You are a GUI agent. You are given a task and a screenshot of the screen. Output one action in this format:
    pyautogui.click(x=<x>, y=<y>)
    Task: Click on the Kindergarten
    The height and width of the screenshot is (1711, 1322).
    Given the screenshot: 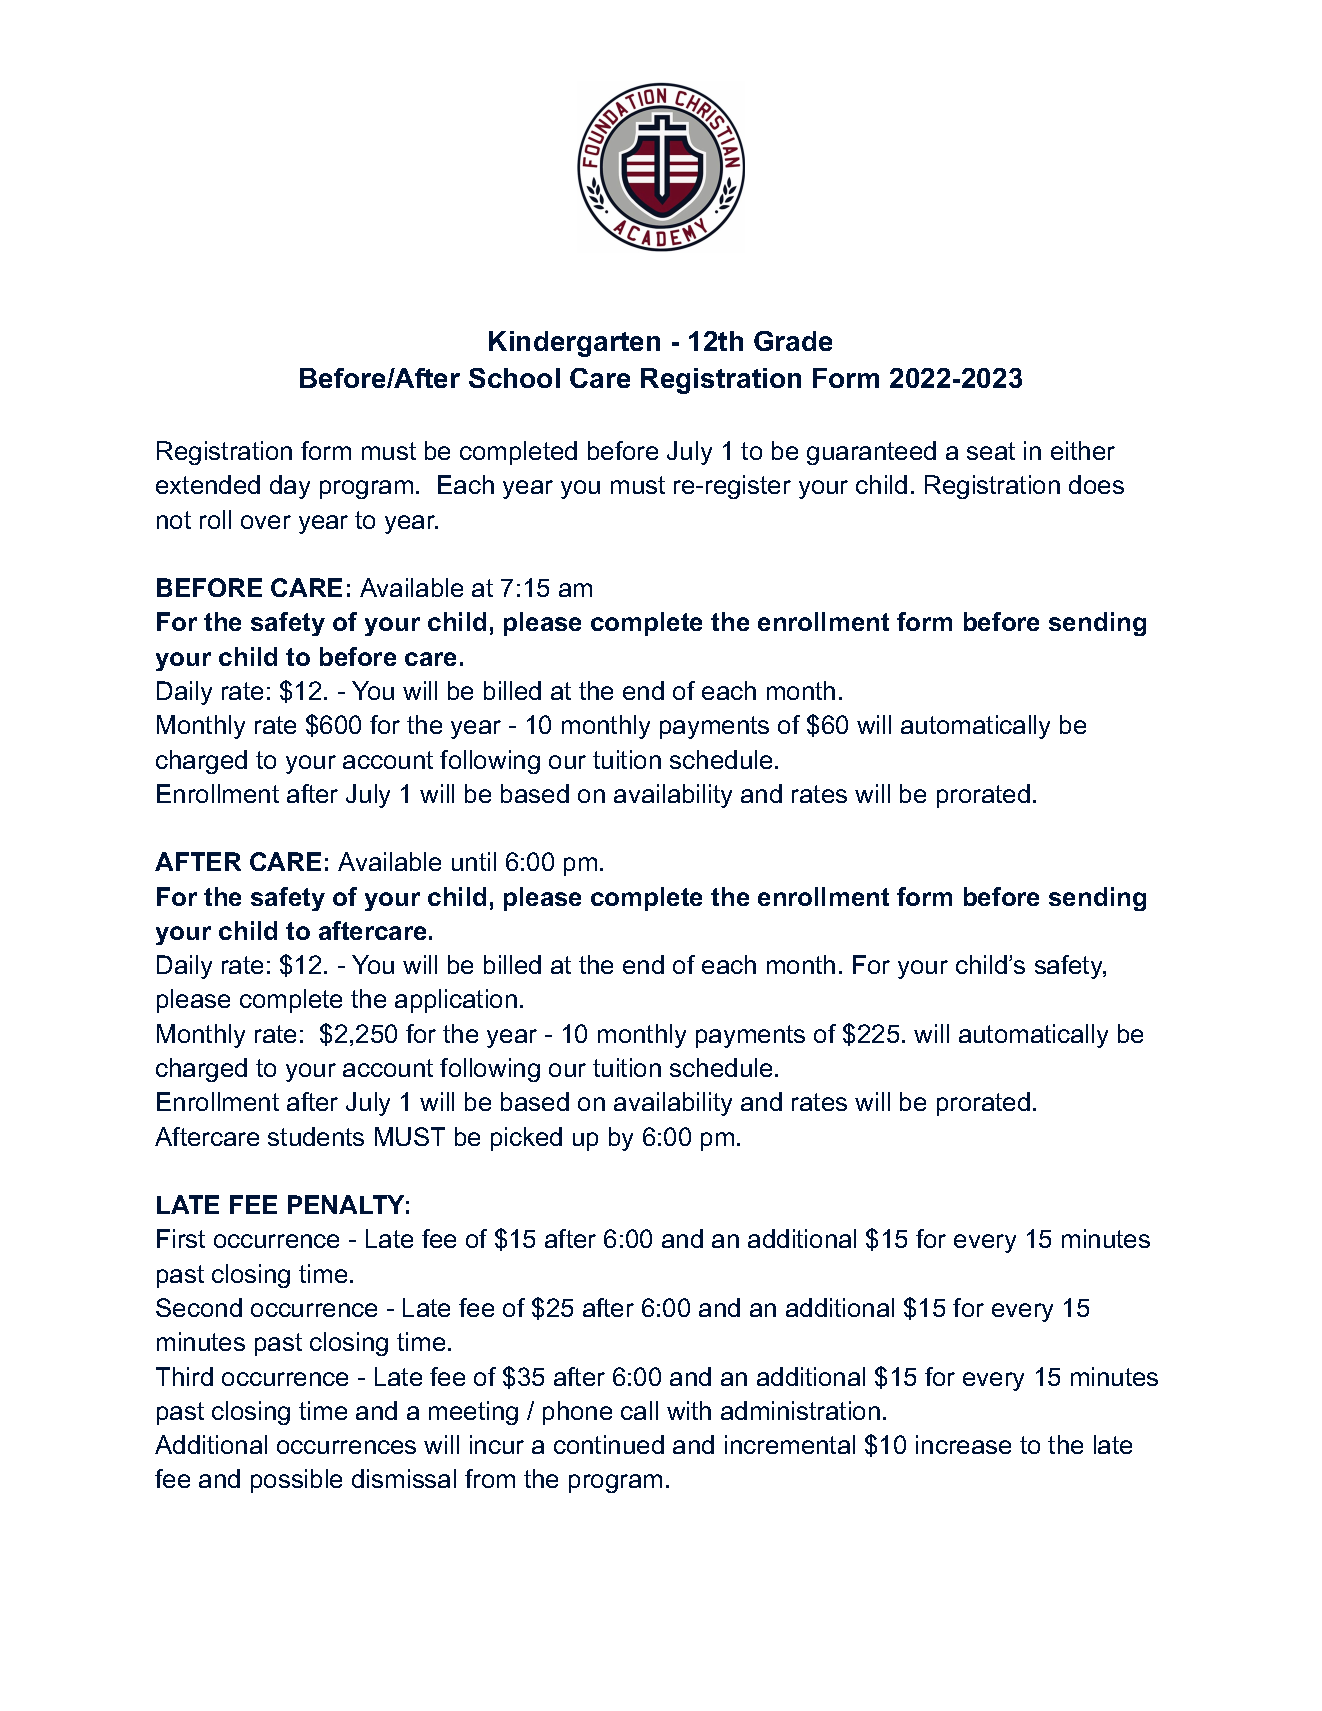 What is the action you would take?
    pyautogui.click(x=574, y=344)
